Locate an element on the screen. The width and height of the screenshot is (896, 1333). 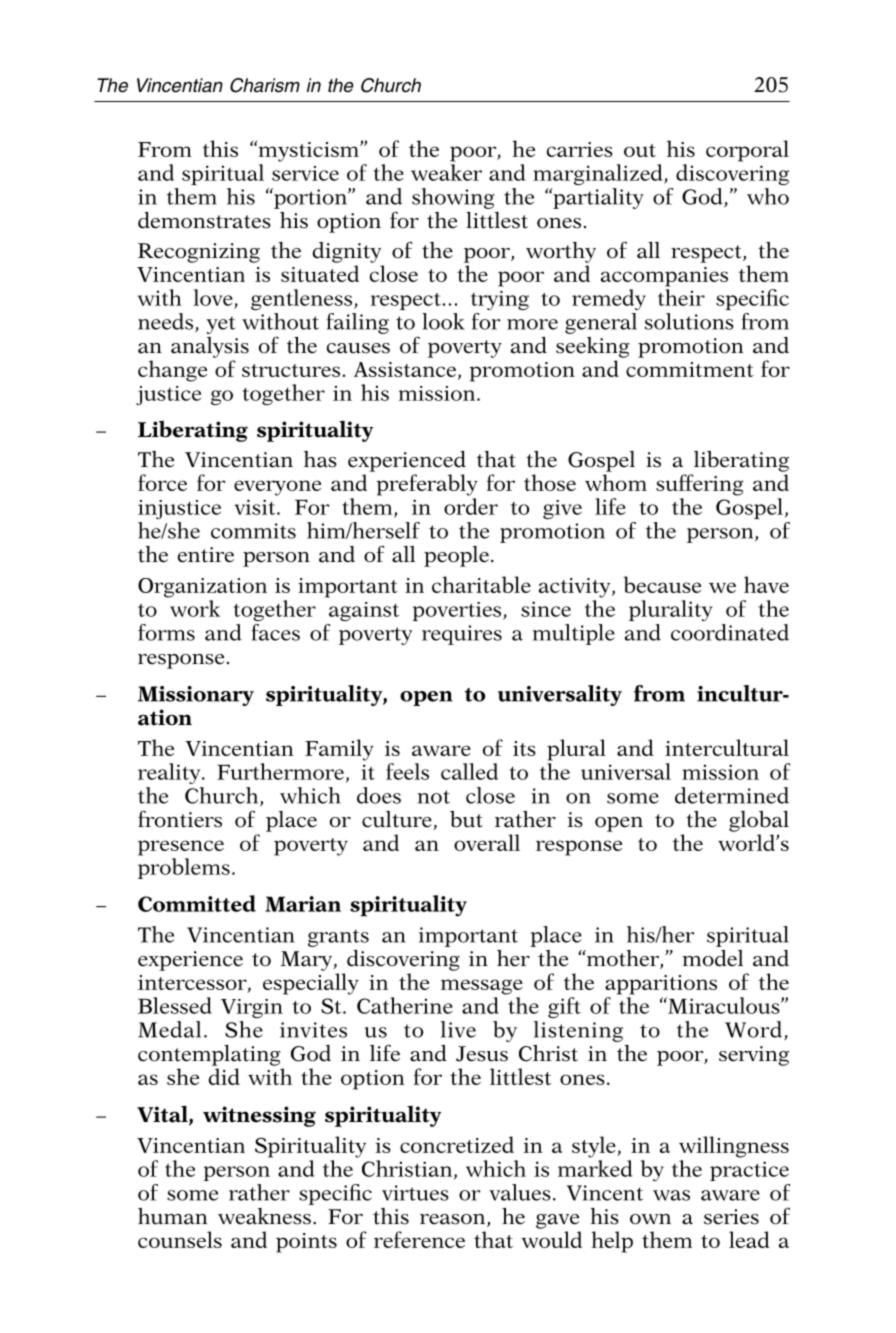
message is located at coordinates (482, 987).
